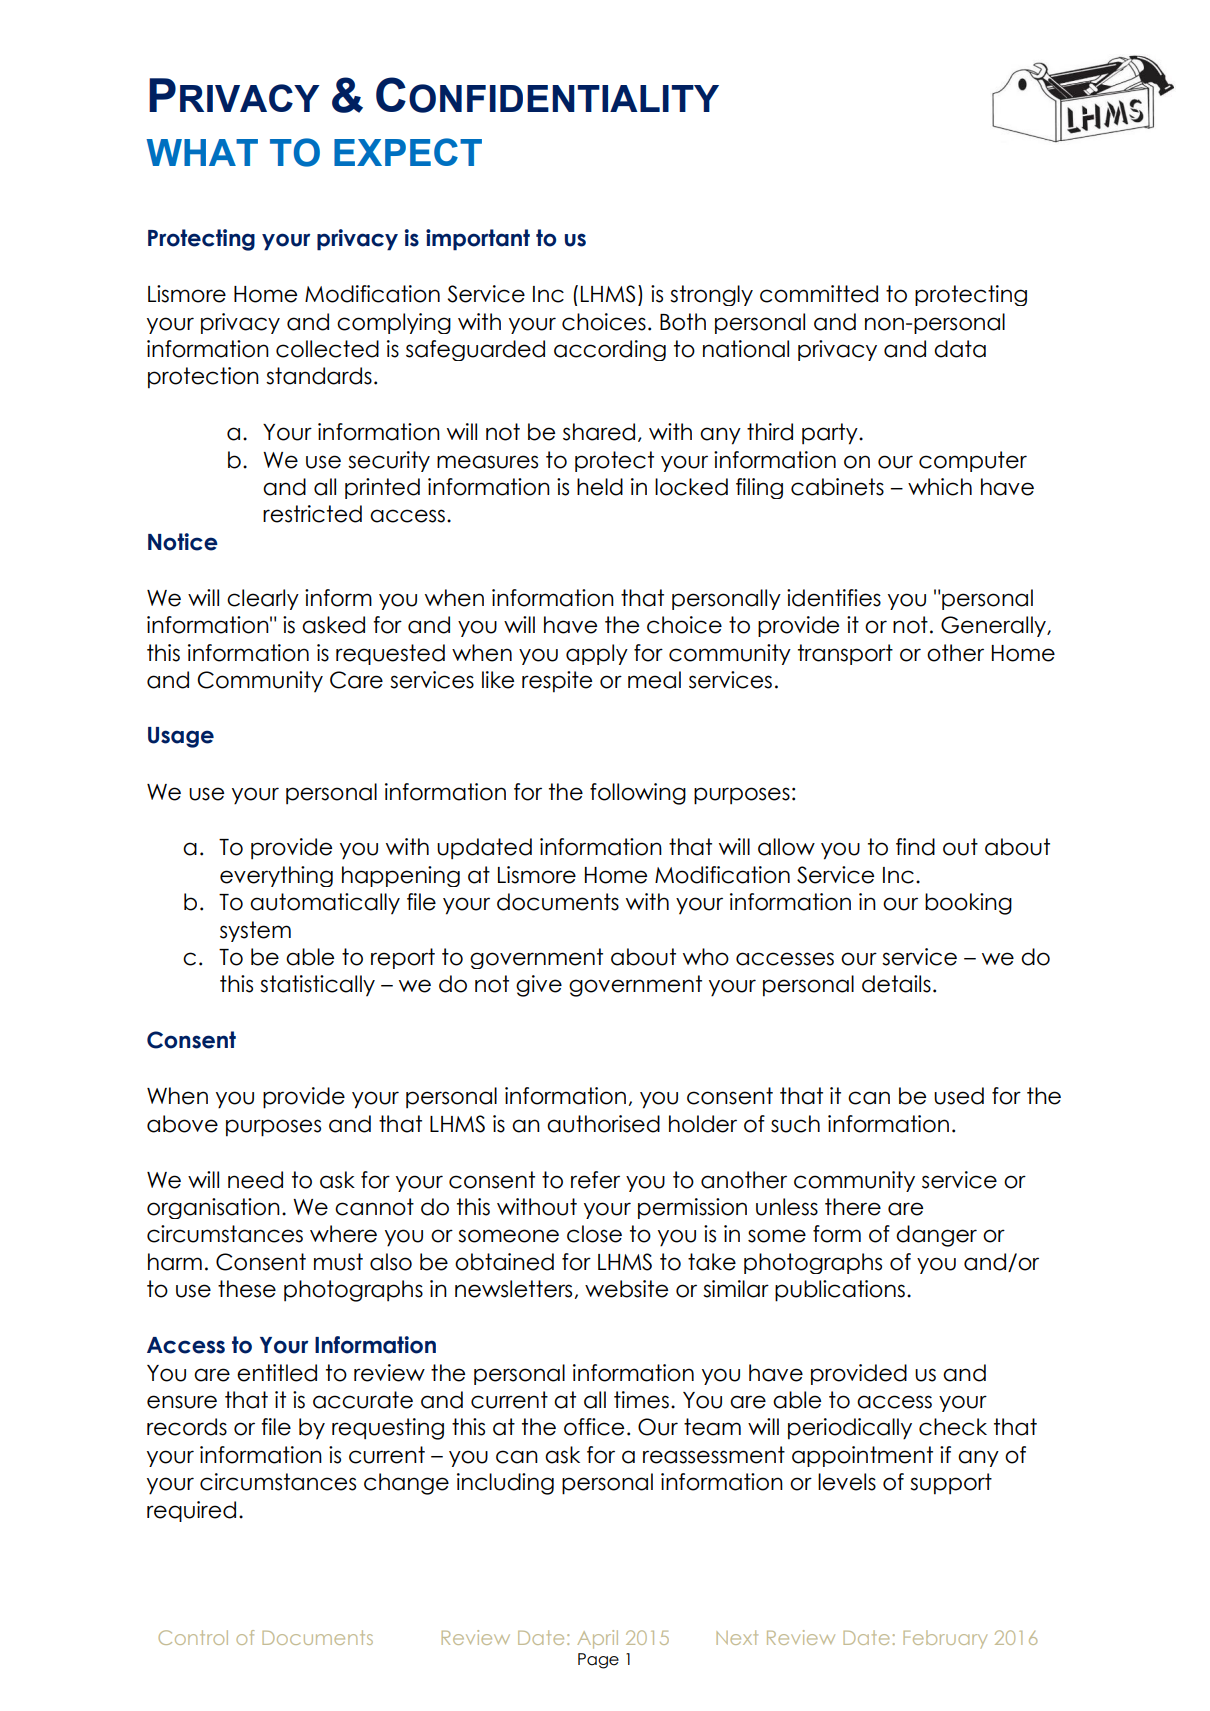 The height and width of the document is (1711, 1210). Describe the element at coordinates (597, 1639) in the document. I see `April` at that location.
